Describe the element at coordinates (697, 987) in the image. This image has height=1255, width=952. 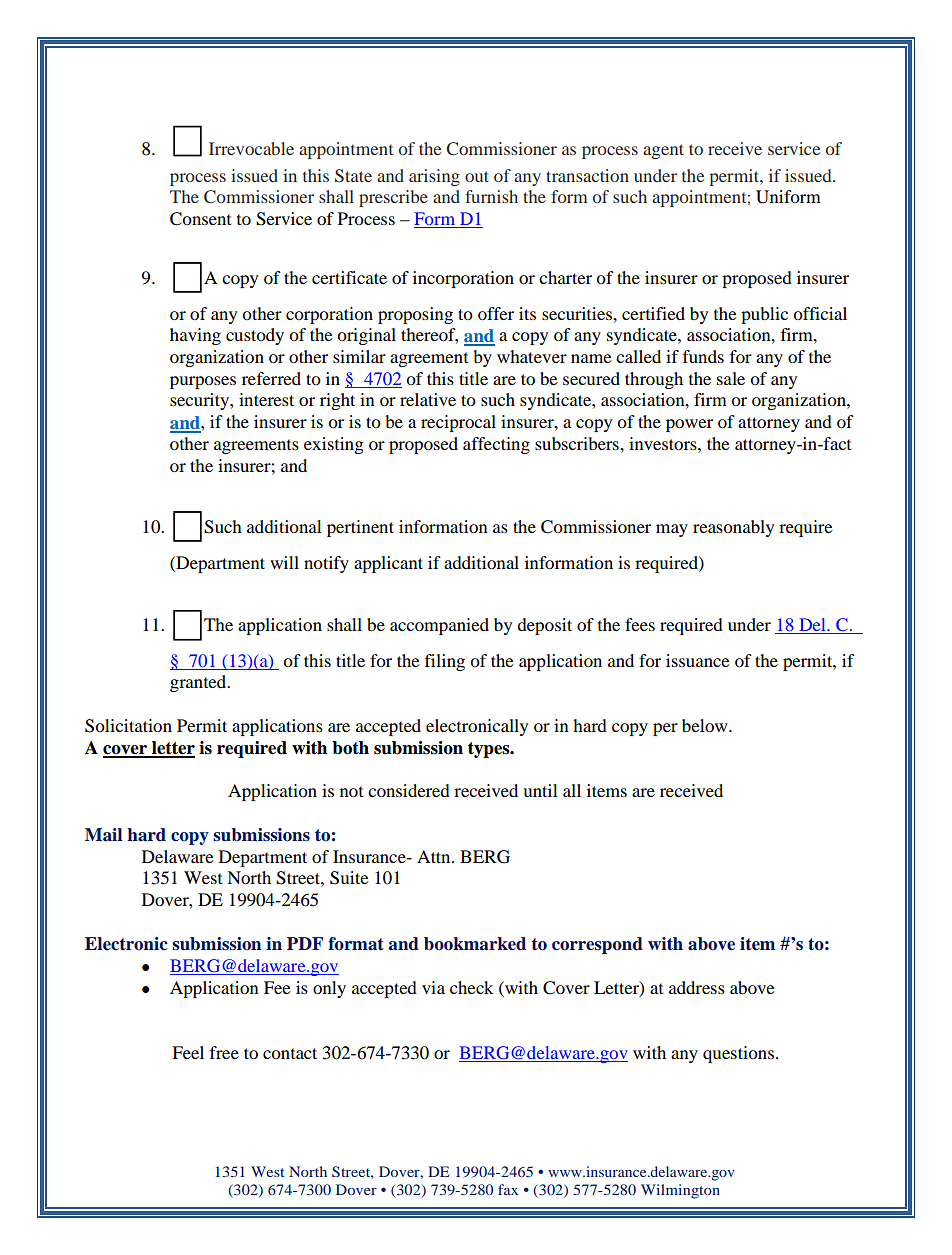
I see `address` at that location.
